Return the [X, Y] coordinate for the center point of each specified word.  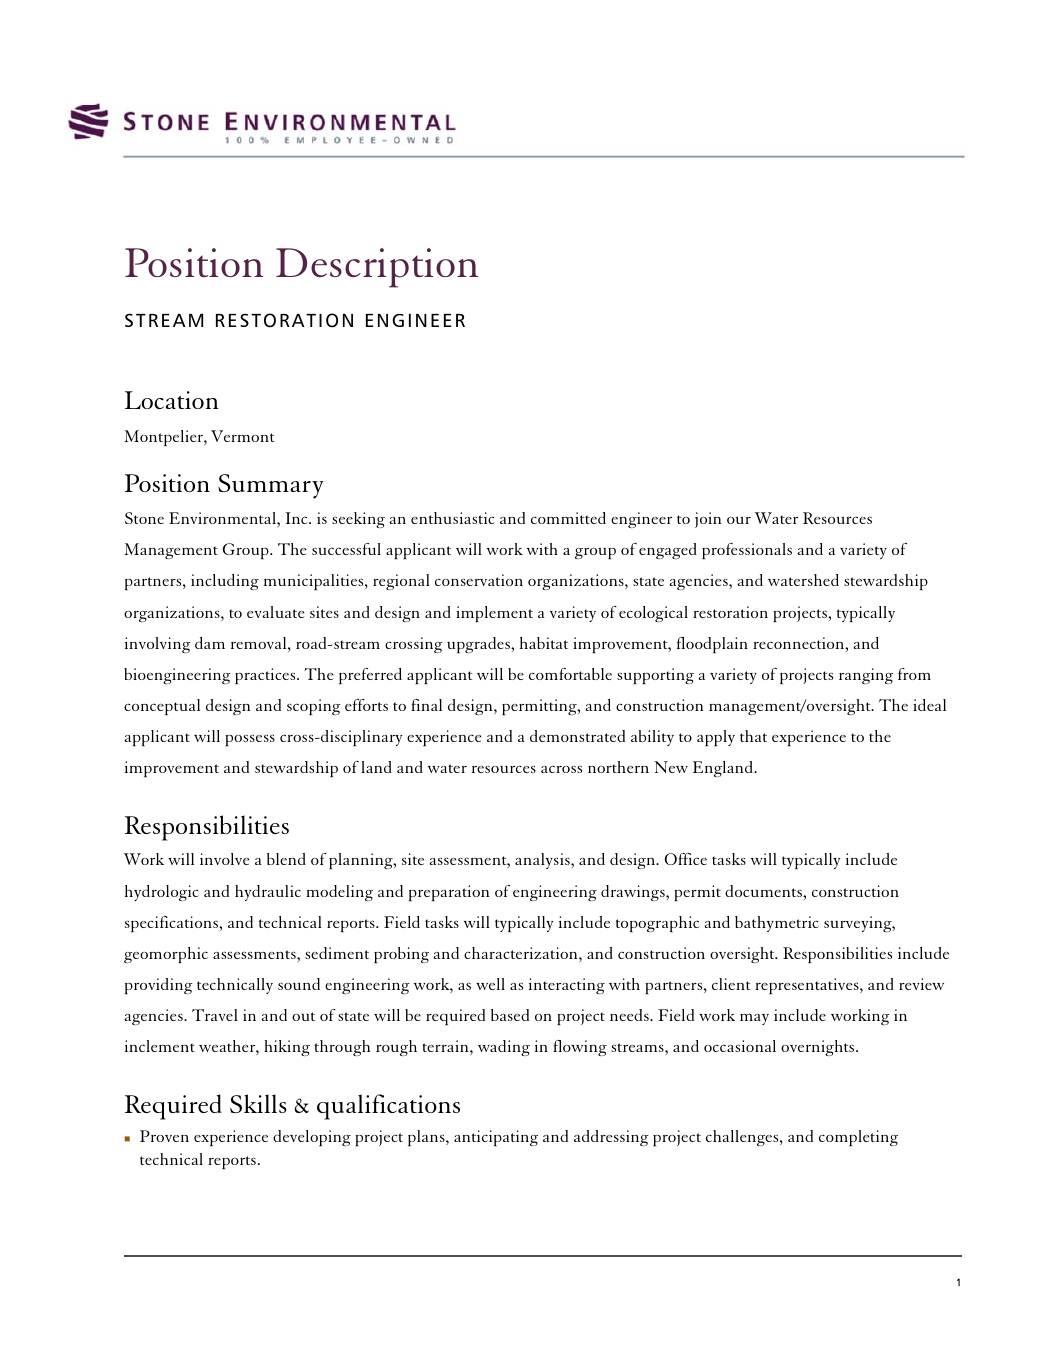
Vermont [243, 436]
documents [764, 891]
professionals [747, 551]
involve [224, 859]
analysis [543, 861]
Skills [258, 1103]
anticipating [496, 1138]
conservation [479, 580]
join [708, 520]
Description [377, 268]
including [225, 582]
